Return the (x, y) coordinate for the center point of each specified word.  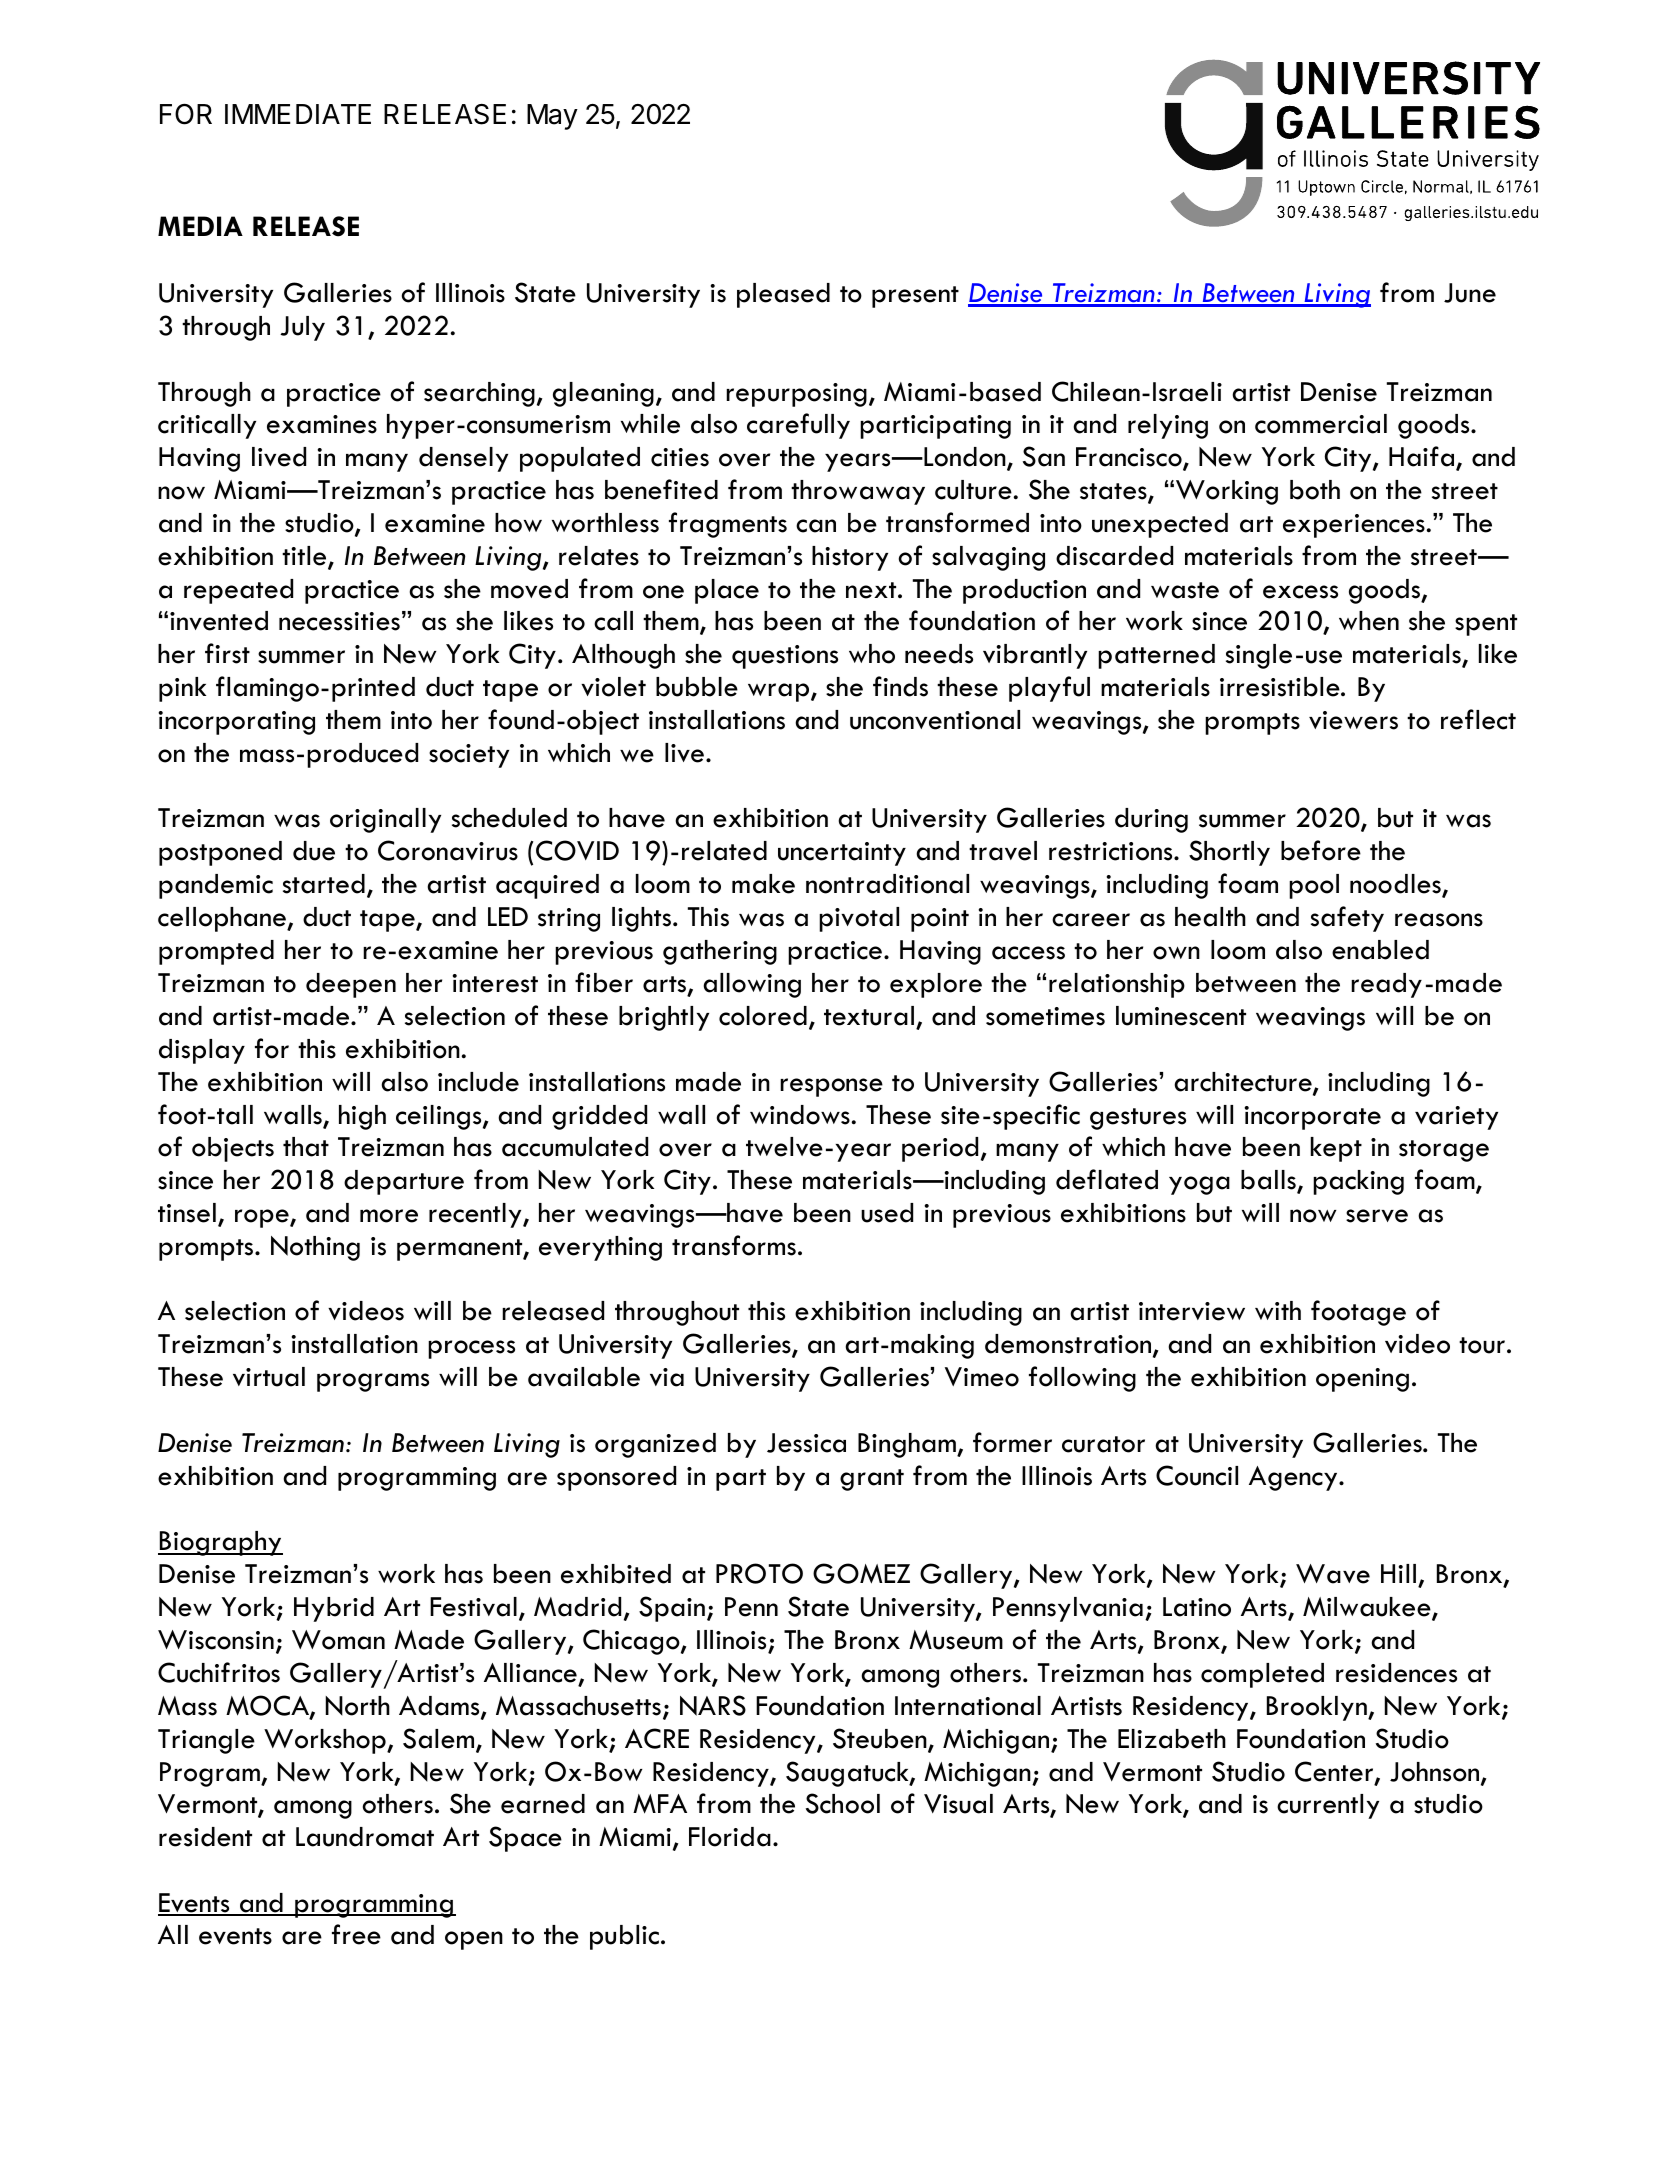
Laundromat (365, 1837)
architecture (1244, 1083)
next (872, 590)
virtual (269, 1377)
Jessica (806, 1443)
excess (1300, 592)
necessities (339, 621)
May (552, 117)
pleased (783, 295)
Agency (1294, 1478)
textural (869, 1016)
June (1470, 293)
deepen (351, 985)
